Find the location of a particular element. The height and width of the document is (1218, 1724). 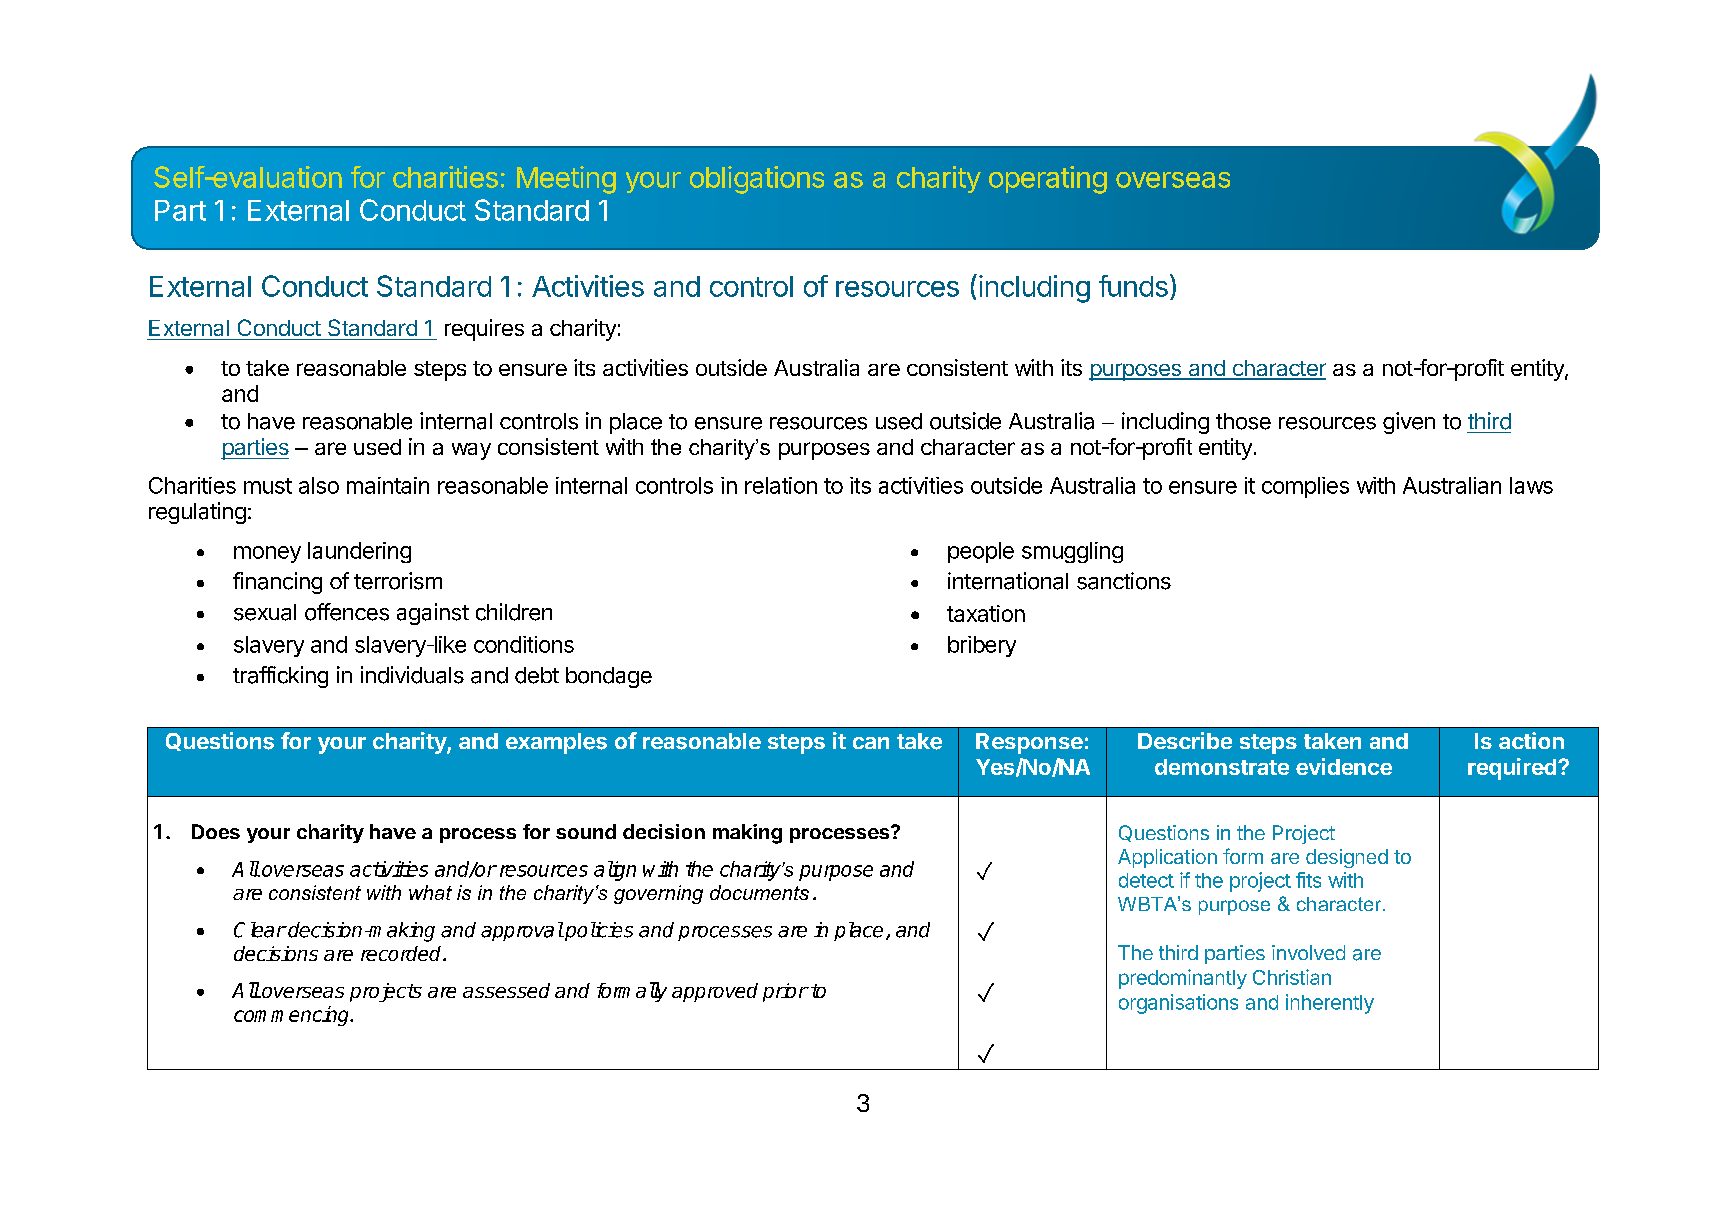

people is located at coordinates (981, 552).
